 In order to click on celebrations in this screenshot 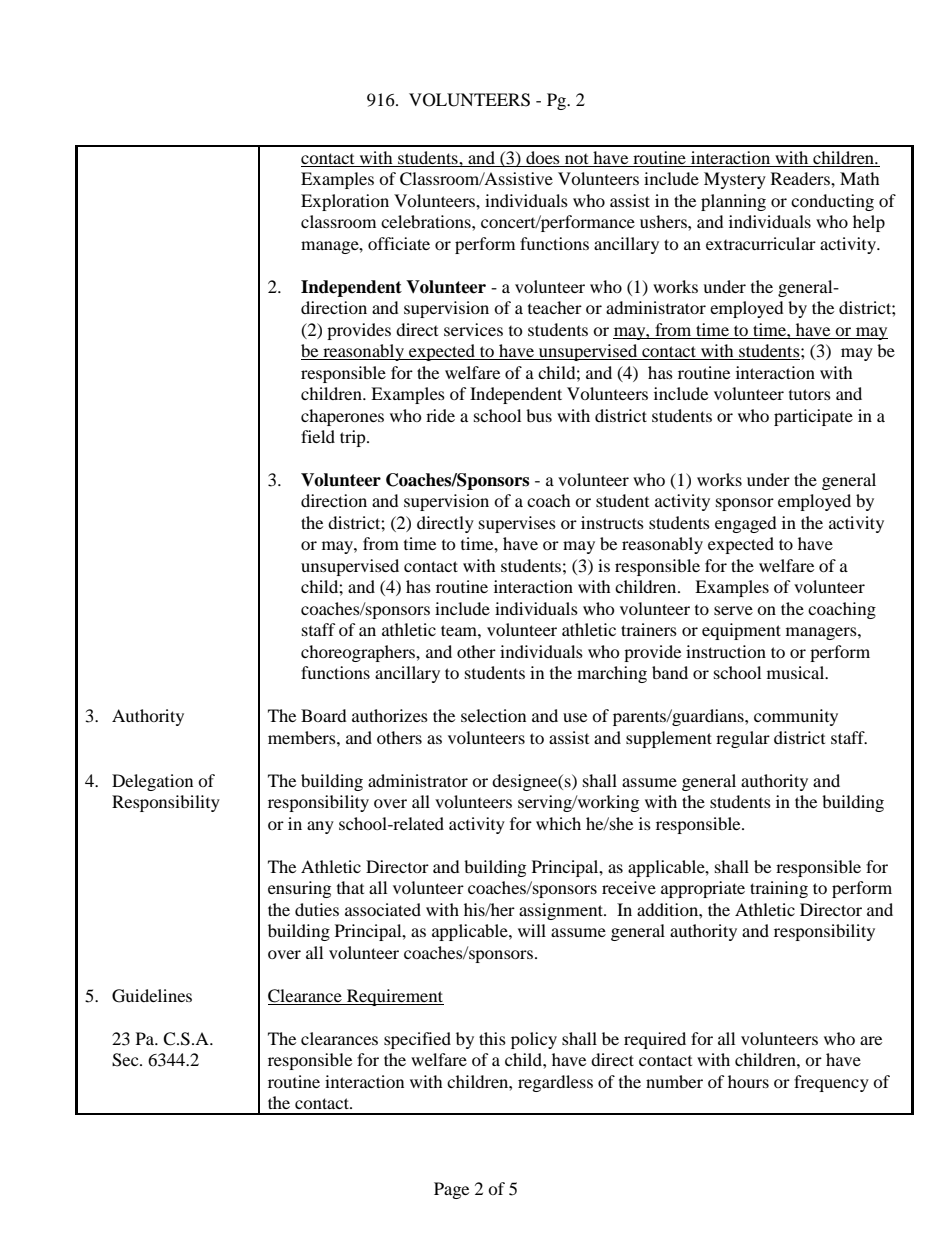, I will do `click(427, 221)`.
